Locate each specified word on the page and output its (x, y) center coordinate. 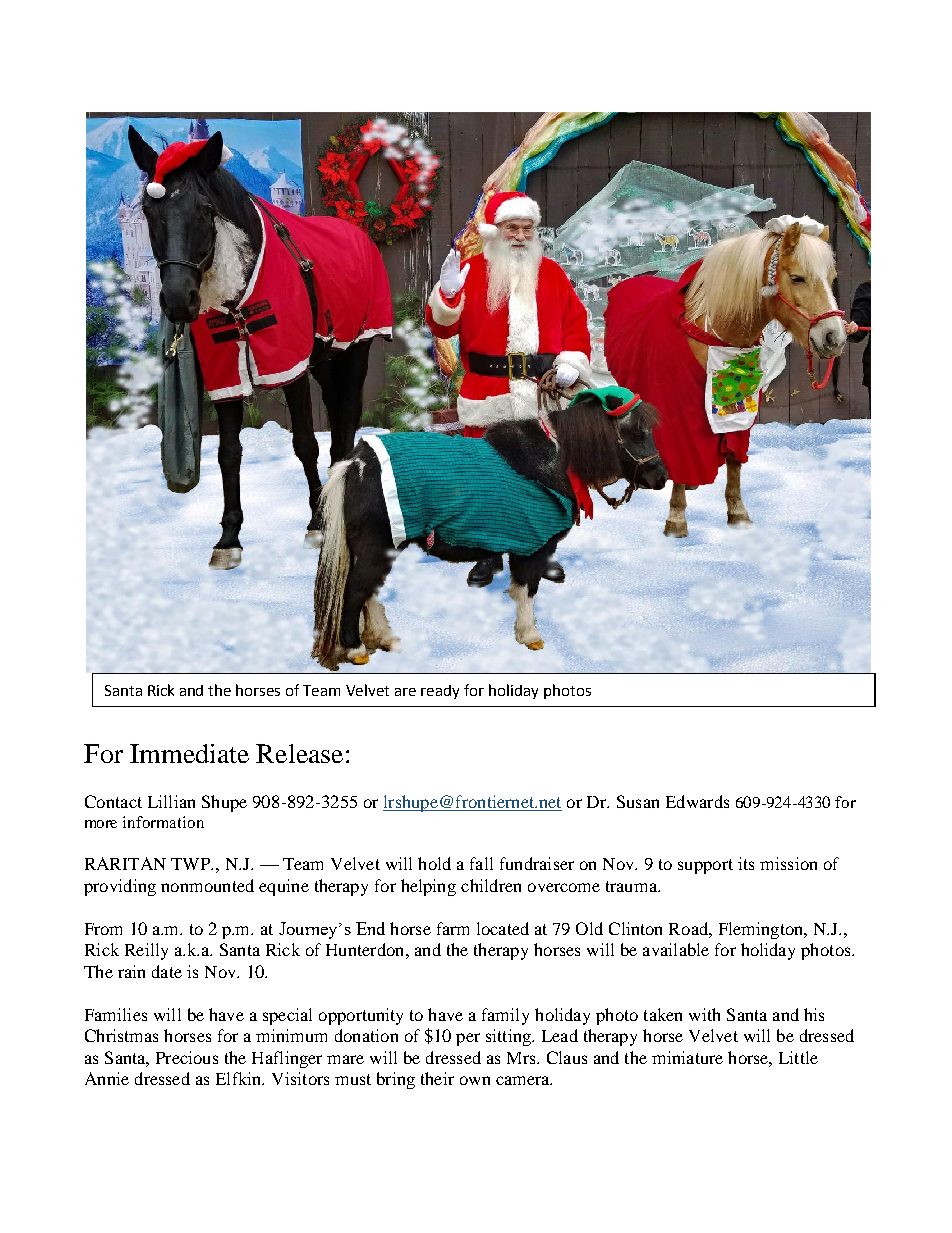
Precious (187, 1057)
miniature (687, 1057)
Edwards (697, 801)
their (437, 1078)
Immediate (189, 753)
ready (440, 692)
